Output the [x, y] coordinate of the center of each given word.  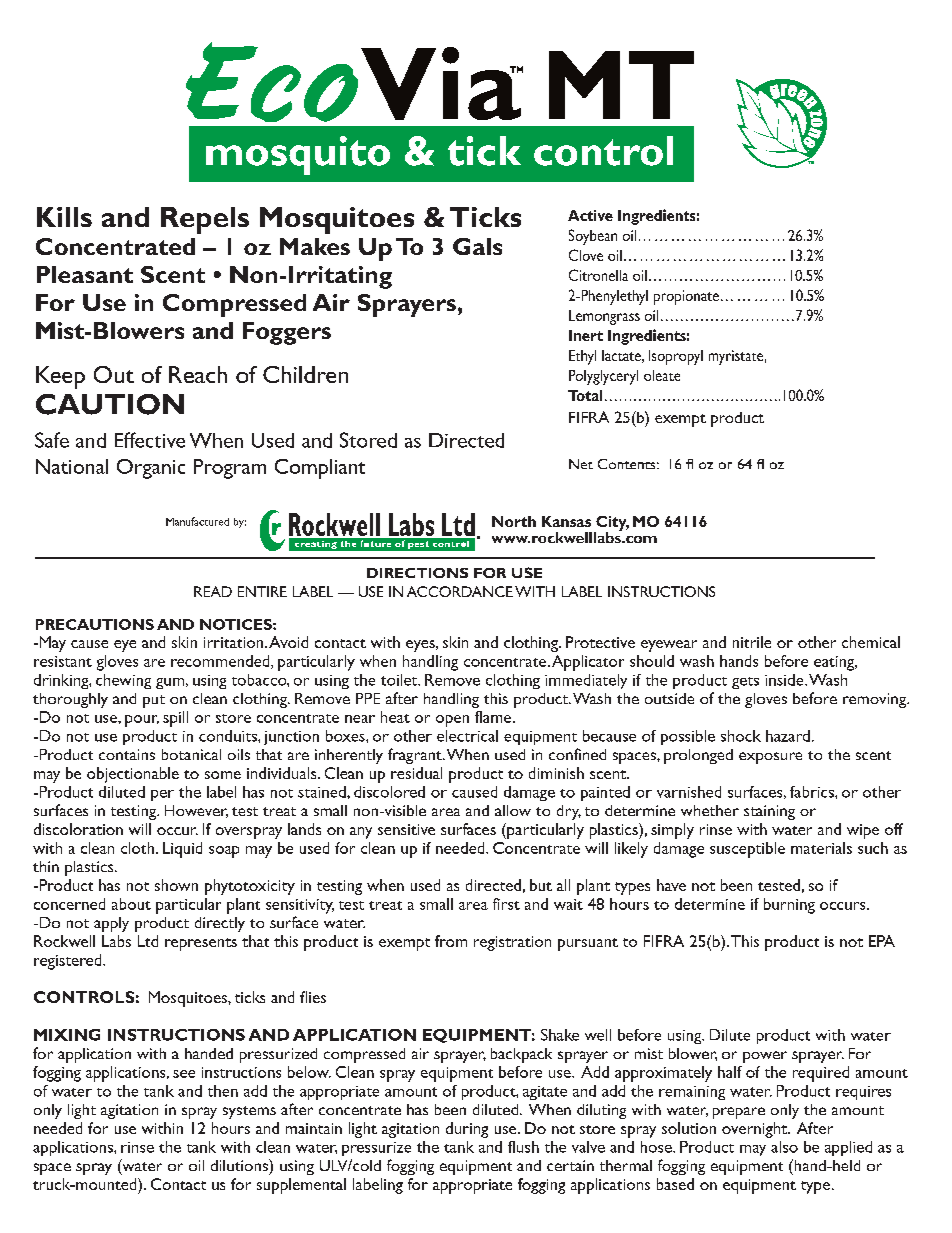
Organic [151, 469]
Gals [477, 246]
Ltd [148, 941]
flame [493, 717]
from [451, 941]
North [514, 521]
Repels [205, 220]
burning [789, 906]
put [154, 701]
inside [785, 680]
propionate [686, 297]
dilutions [240, 1165]
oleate [662, 375]
